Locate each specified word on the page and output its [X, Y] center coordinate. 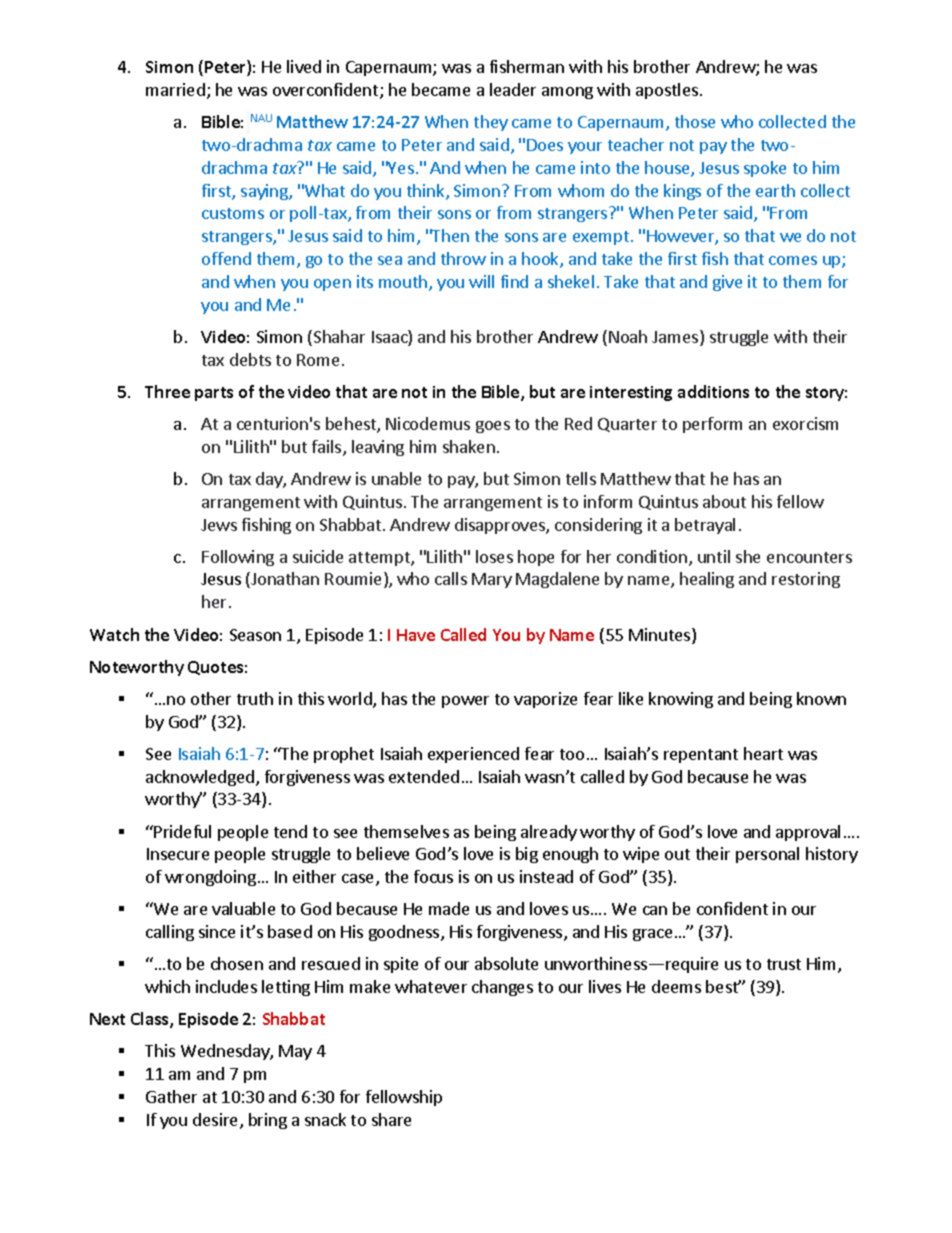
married [175, 89]
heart [763, 753]
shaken [469, 446]
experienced [473, 755]
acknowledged [200, 778]
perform [712, 425]
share [391, 1119]
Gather [171, 1096]
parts [214, 394]
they [491, 123]
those [695, 121]
